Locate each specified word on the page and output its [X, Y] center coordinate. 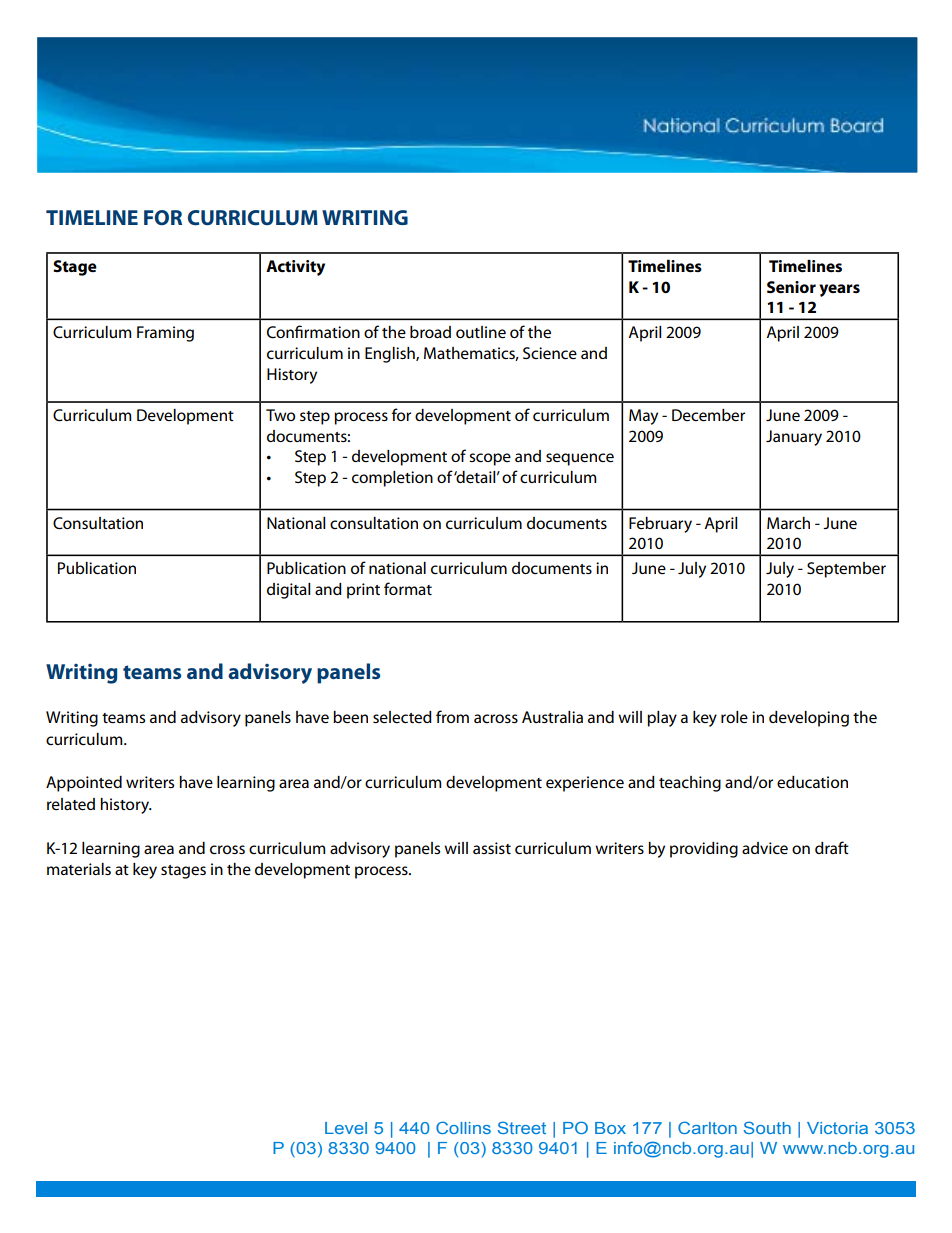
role [734, 717]
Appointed [84, 784]
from [452, 716]
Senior [791, 287]
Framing [165, 334]
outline [481, 332]
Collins [463, 1127]
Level [346, 1128]
